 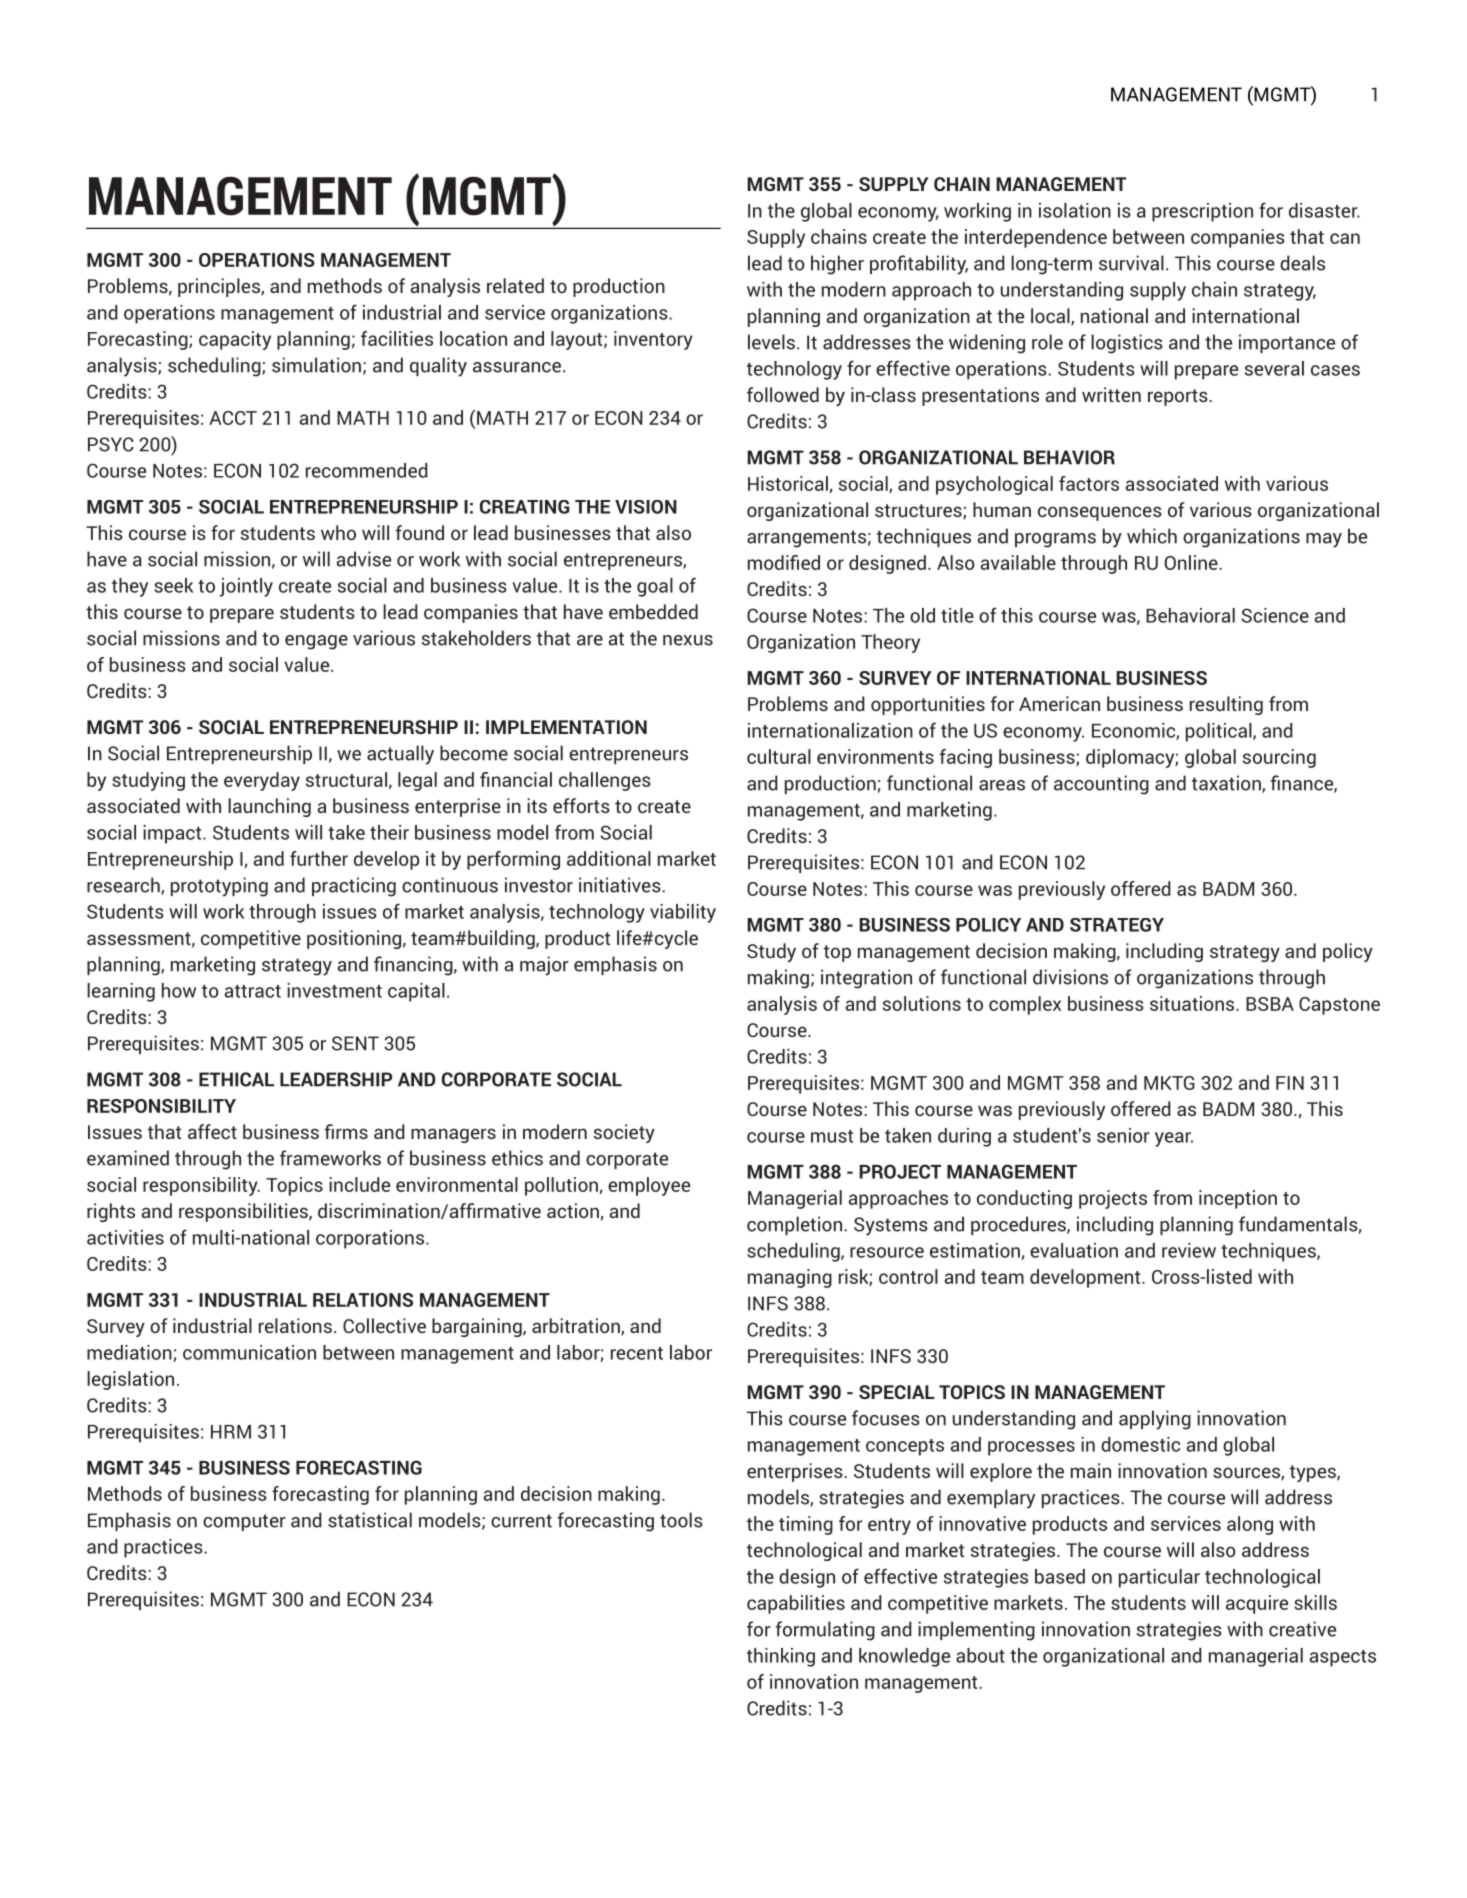 I want to click on viability, so click(x=683, y=913).
